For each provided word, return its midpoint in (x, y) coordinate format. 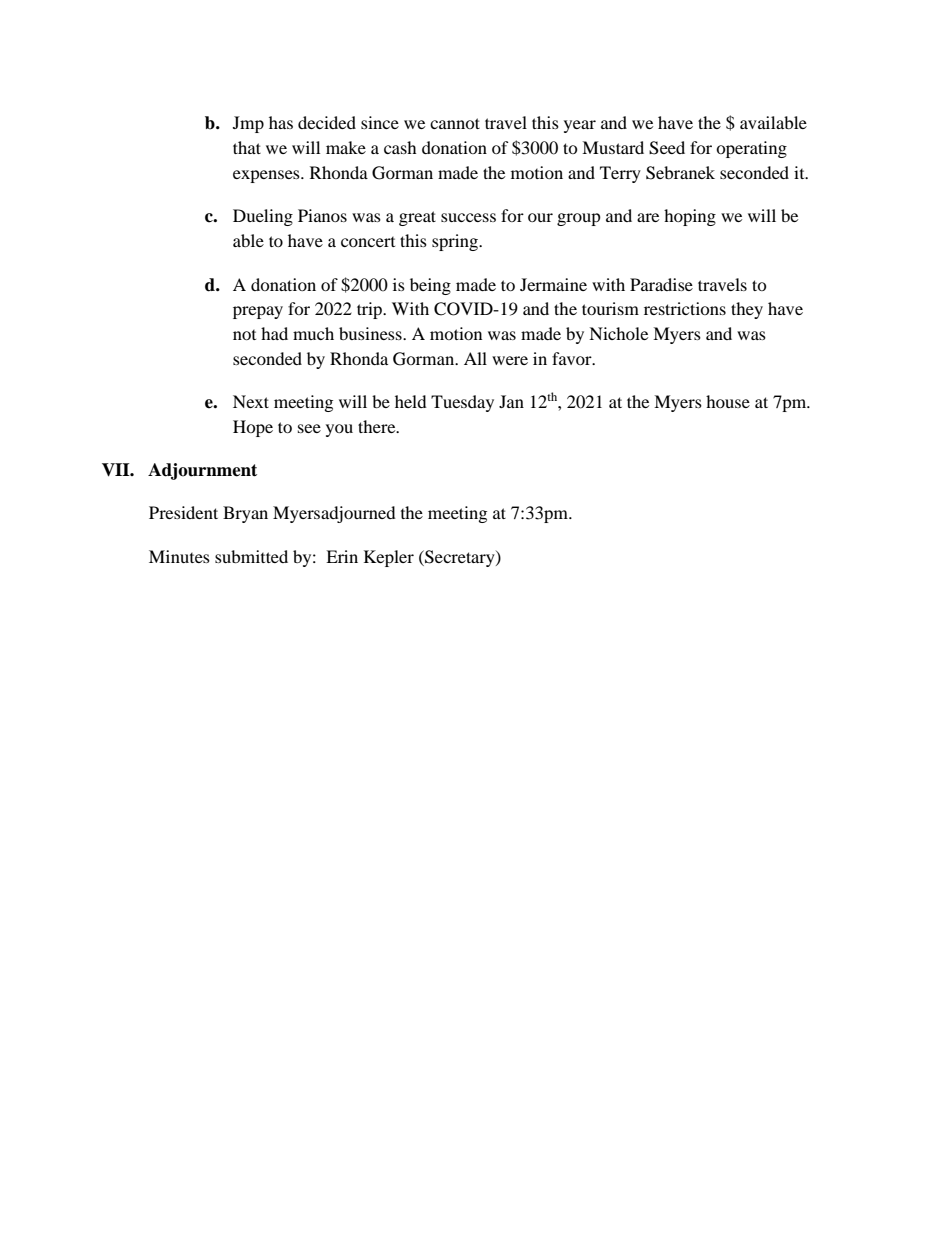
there (378, 426)
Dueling (263, 217)
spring (456, 242)
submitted (251, 556)
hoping (690, 217)
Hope (253, 428)
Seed (667, 148)
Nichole (618, 333)
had (274, 333)
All (475, 358)
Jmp (248, 124)
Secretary (460, 558)
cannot (455, 123)
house (728, 401)
